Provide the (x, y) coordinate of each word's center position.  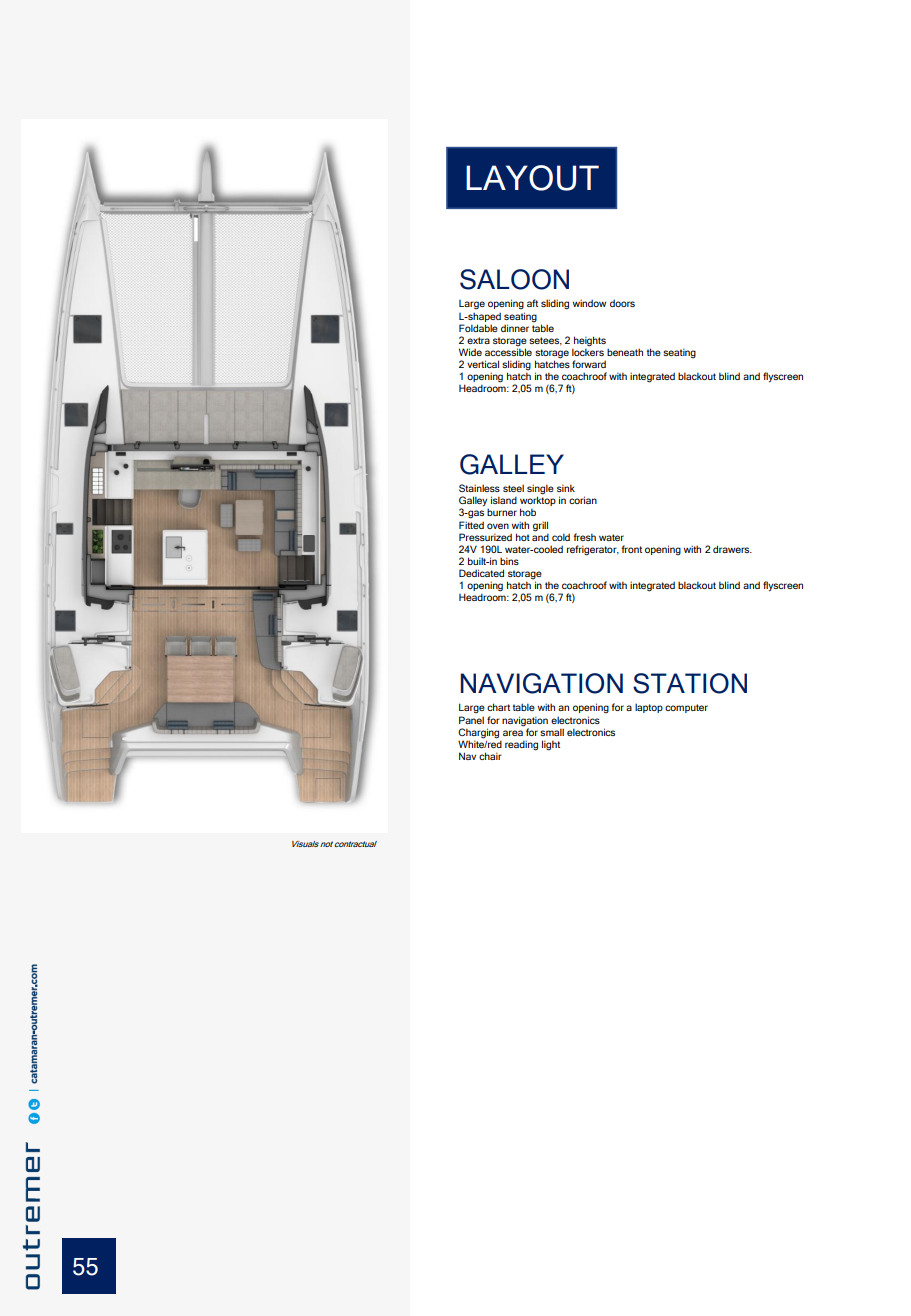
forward (589, 364)
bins (509, 561)
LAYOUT (532, 178)
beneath (625, 352)
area (513, 733)
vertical (483, 364)
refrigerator (593, 550)
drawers (732, 549)
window (589, 303)
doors (622, 303)
